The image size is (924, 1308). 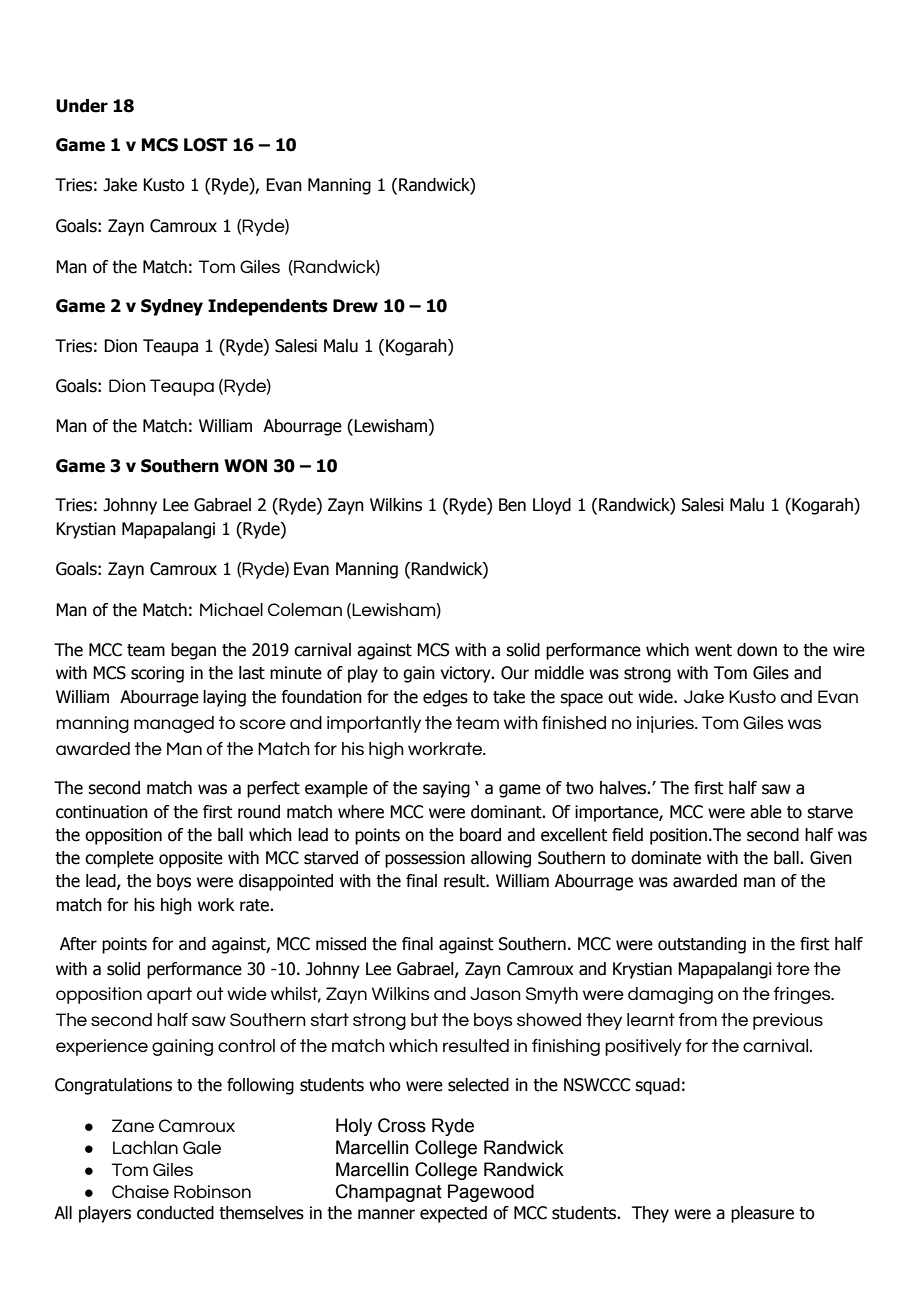 What do you see at coordinates (355, 306) in the image?
I see `Drew` at bounding box center [355, 306].
